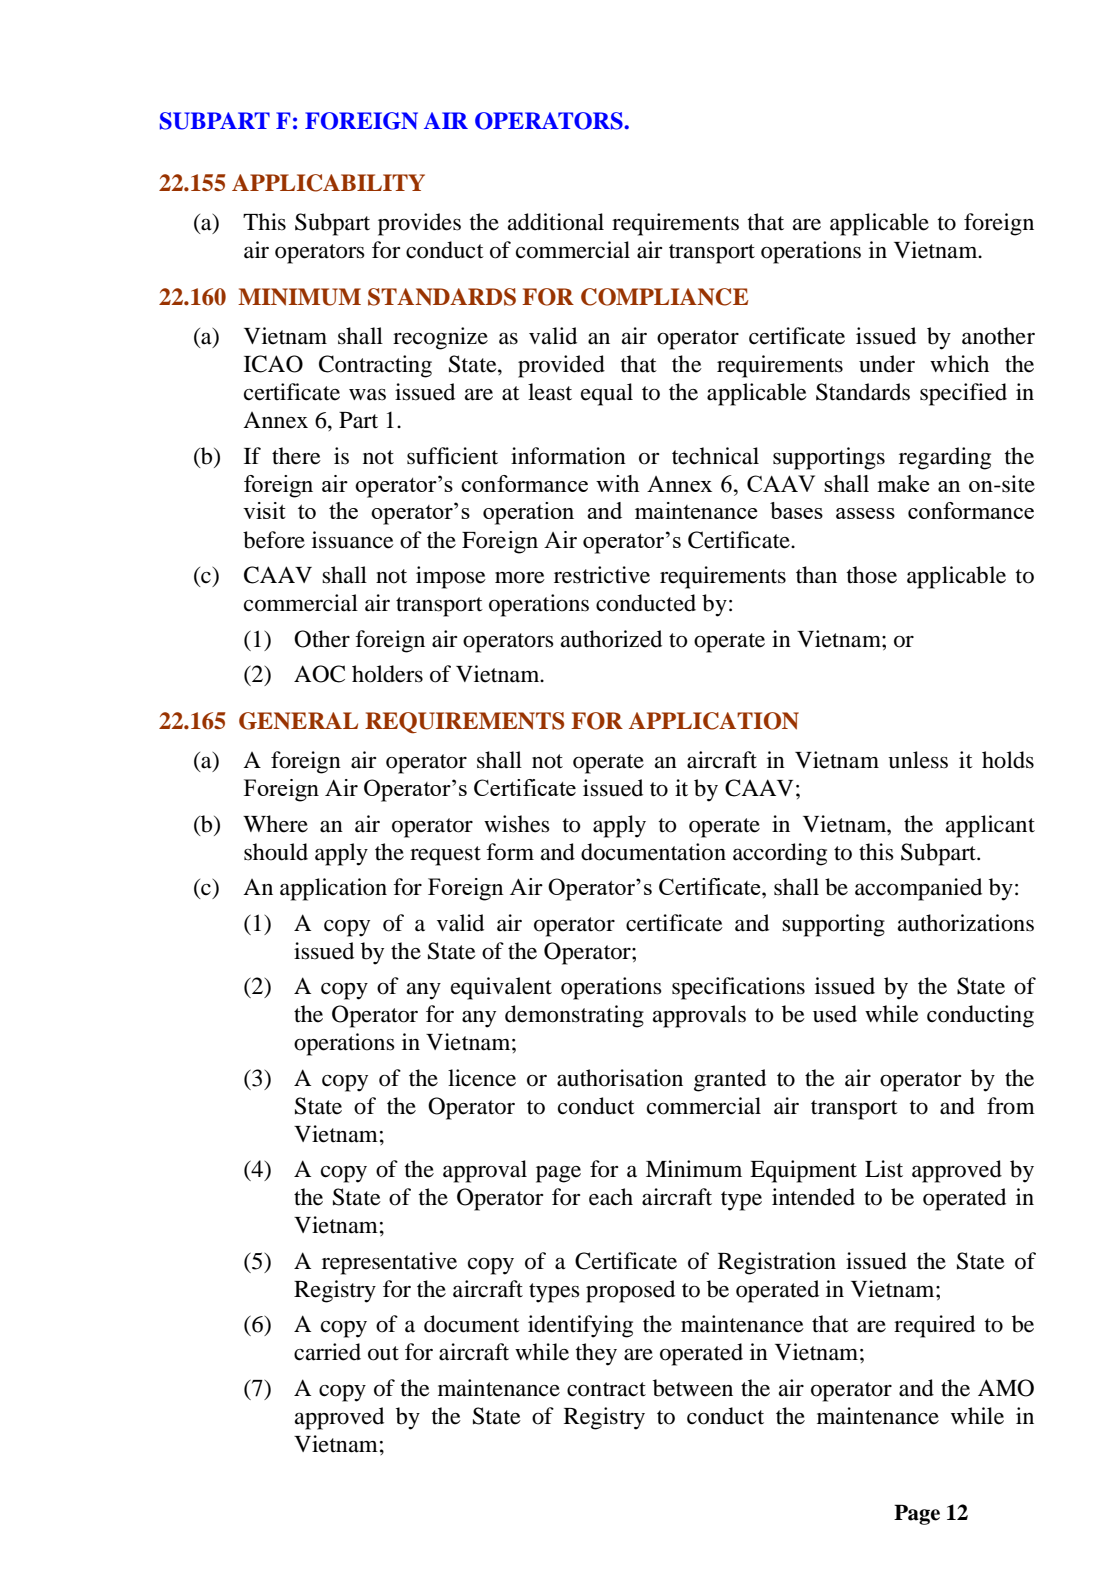  I want to click on equivalent, so click(501, 988).
